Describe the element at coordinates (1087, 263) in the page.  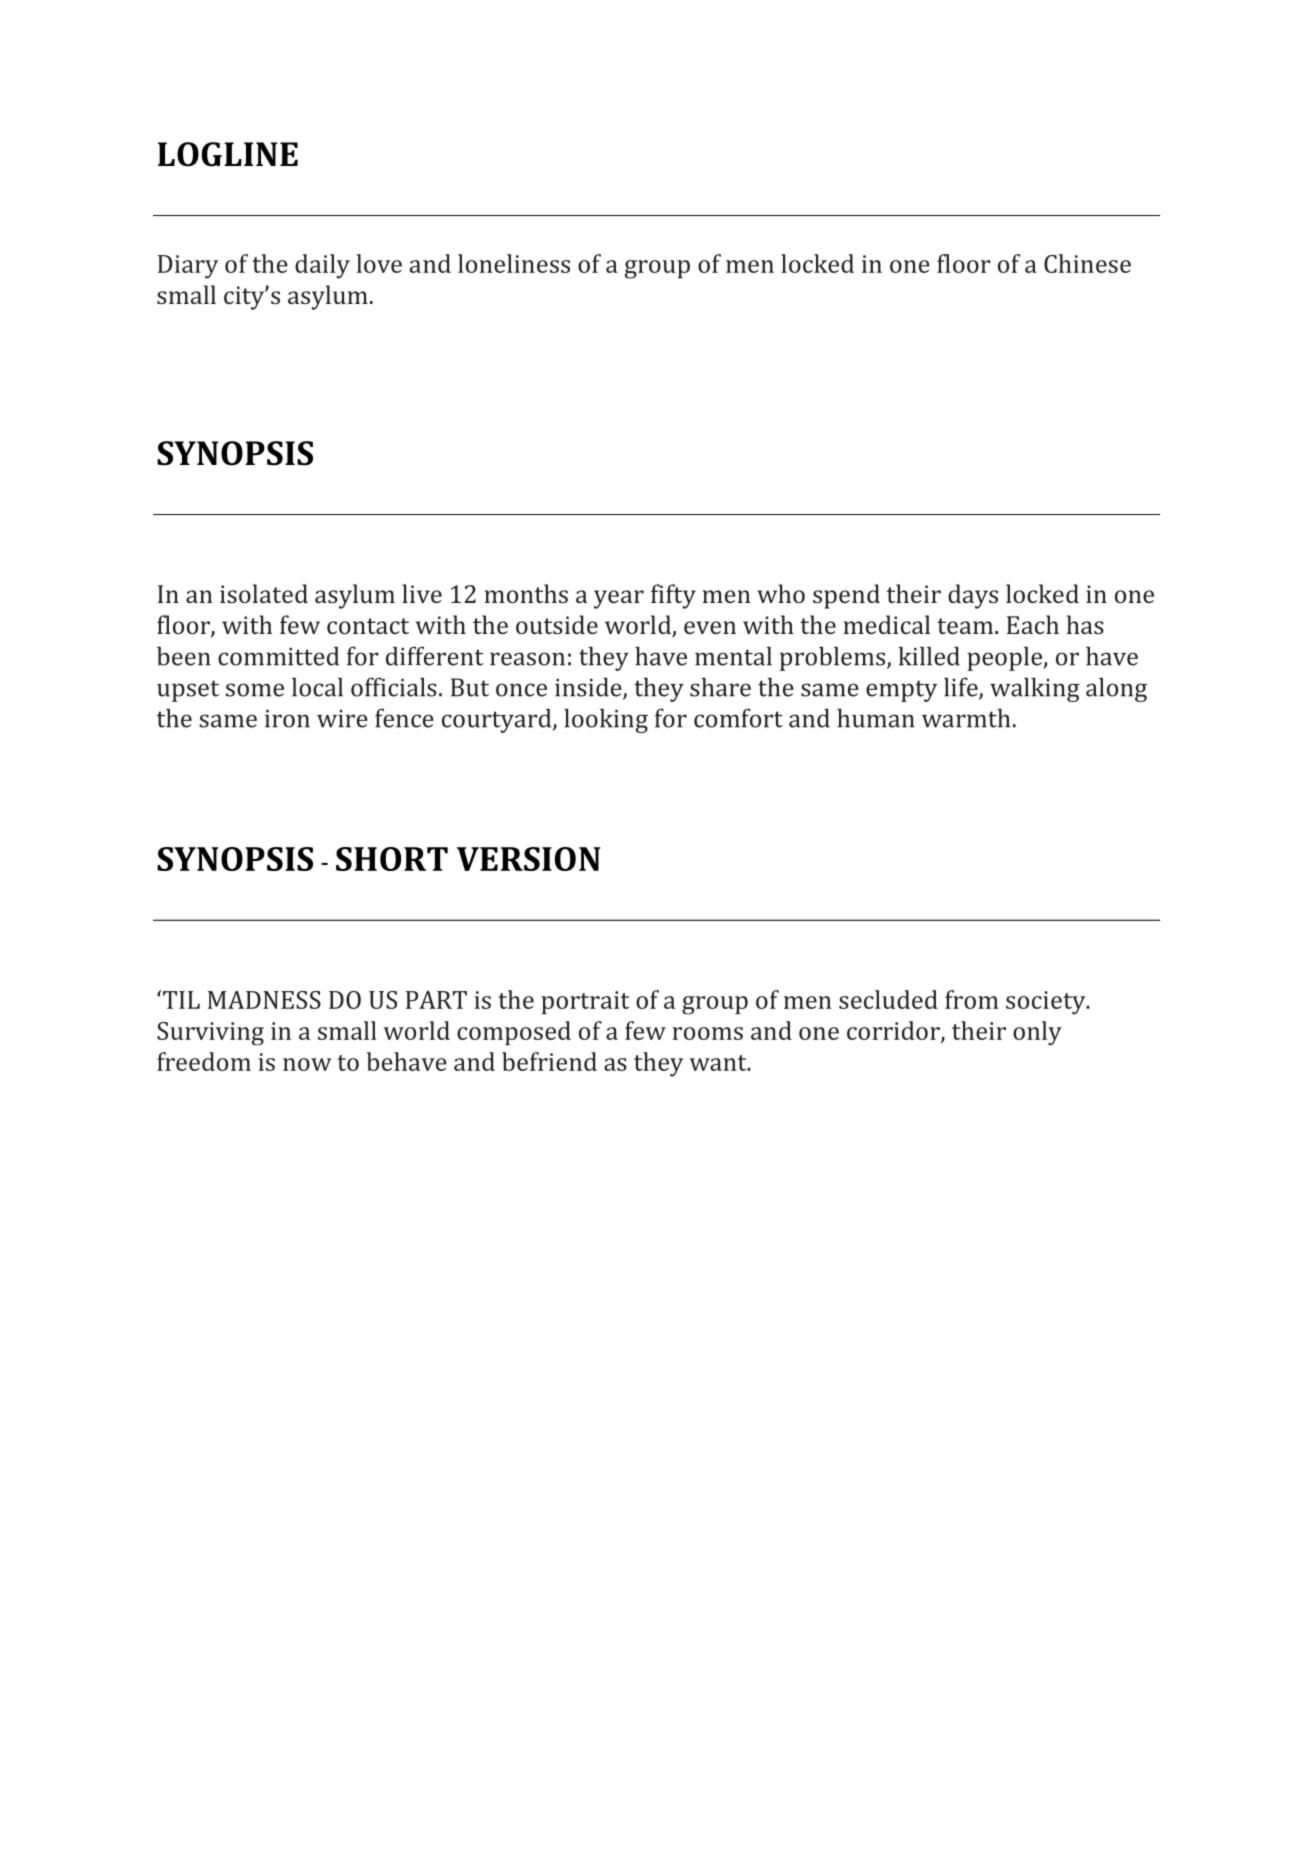
I see `Chinese` at that location.
